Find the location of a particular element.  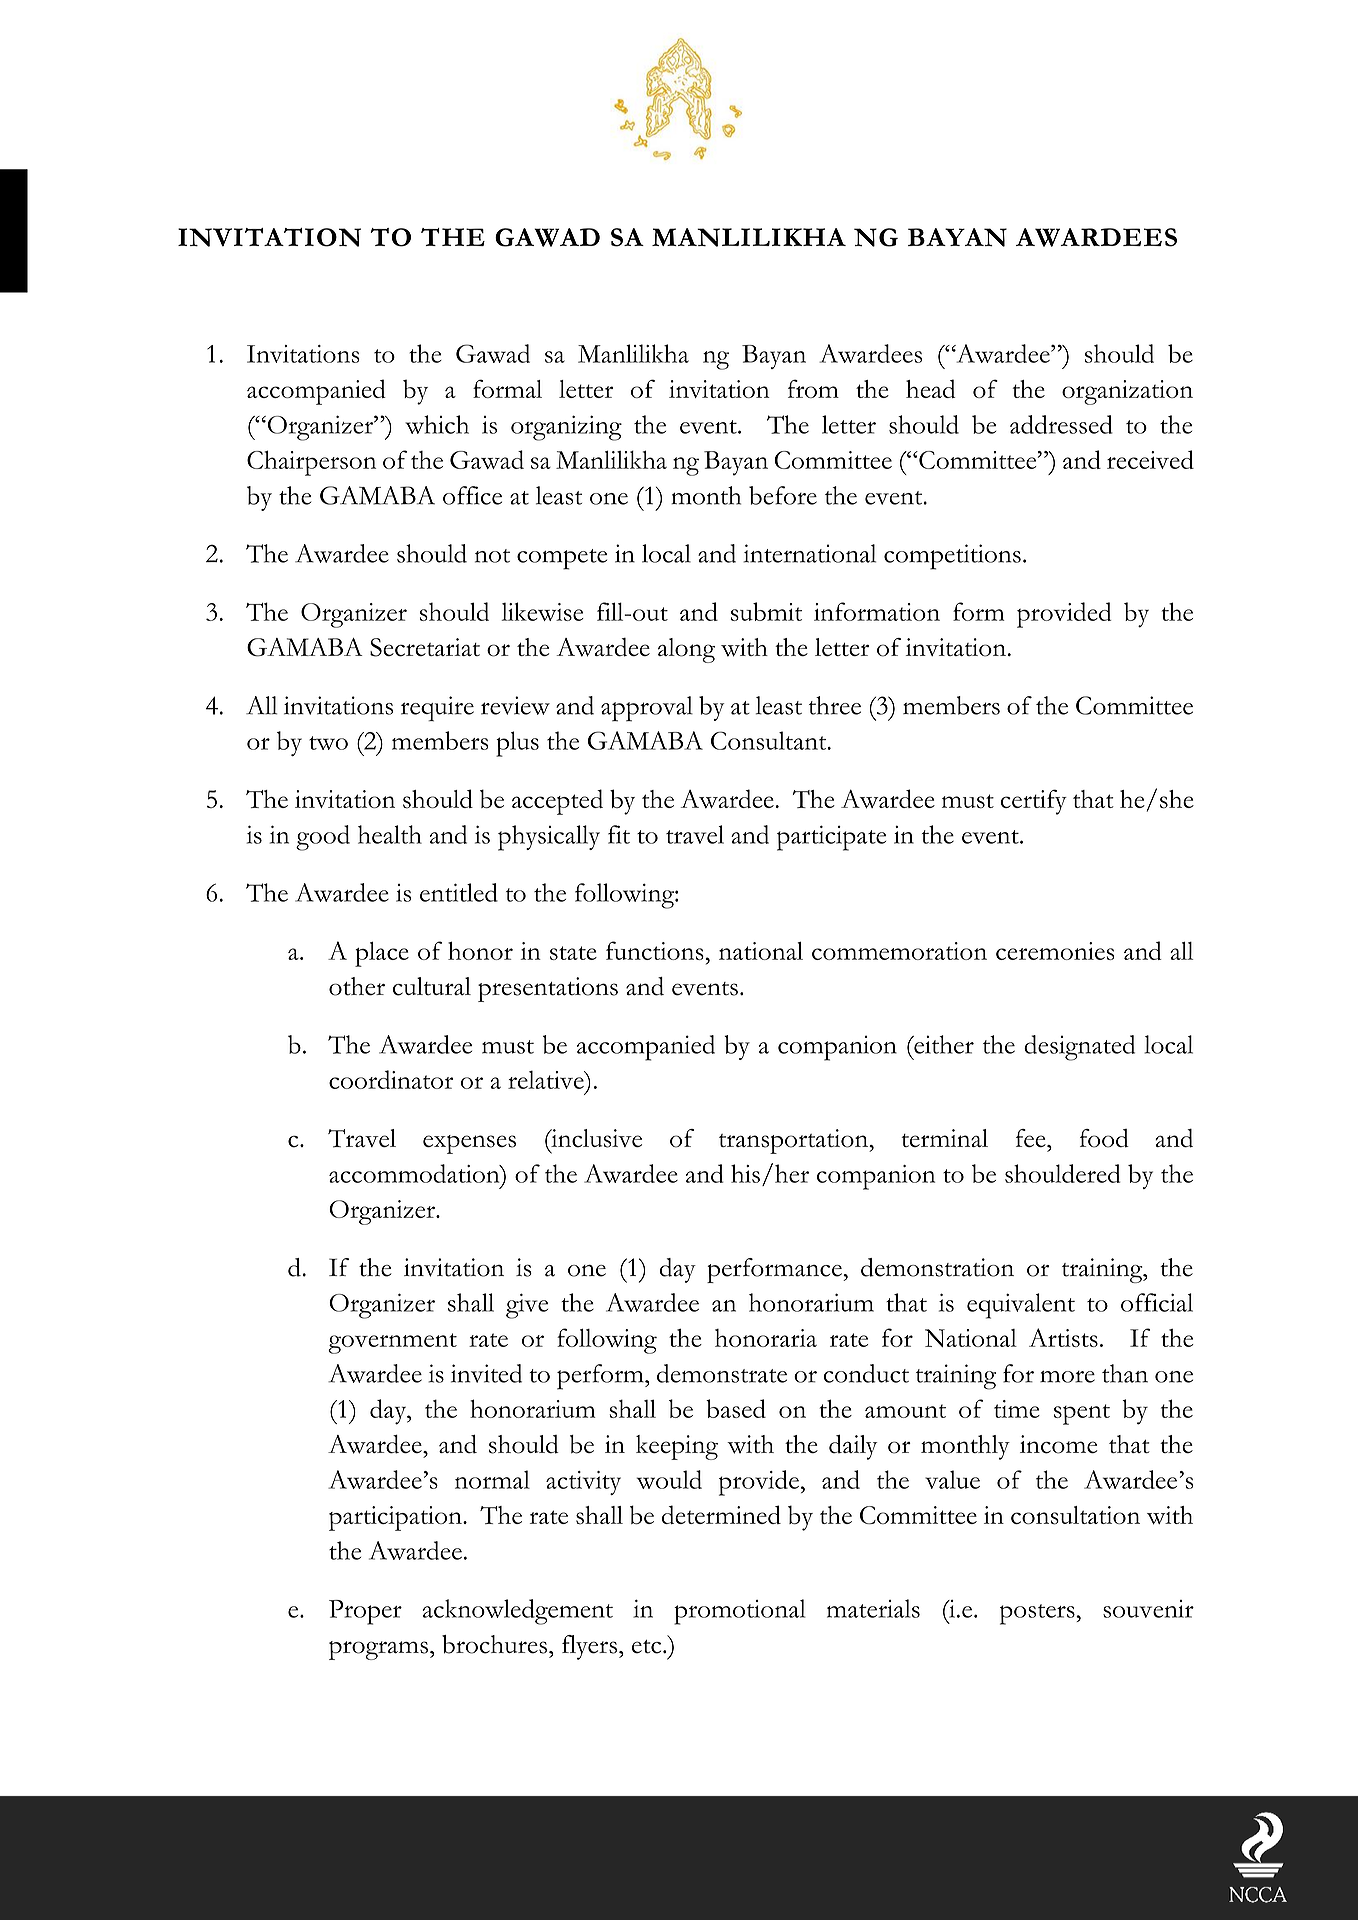

addressed is located at coordinates (1061, 424).
